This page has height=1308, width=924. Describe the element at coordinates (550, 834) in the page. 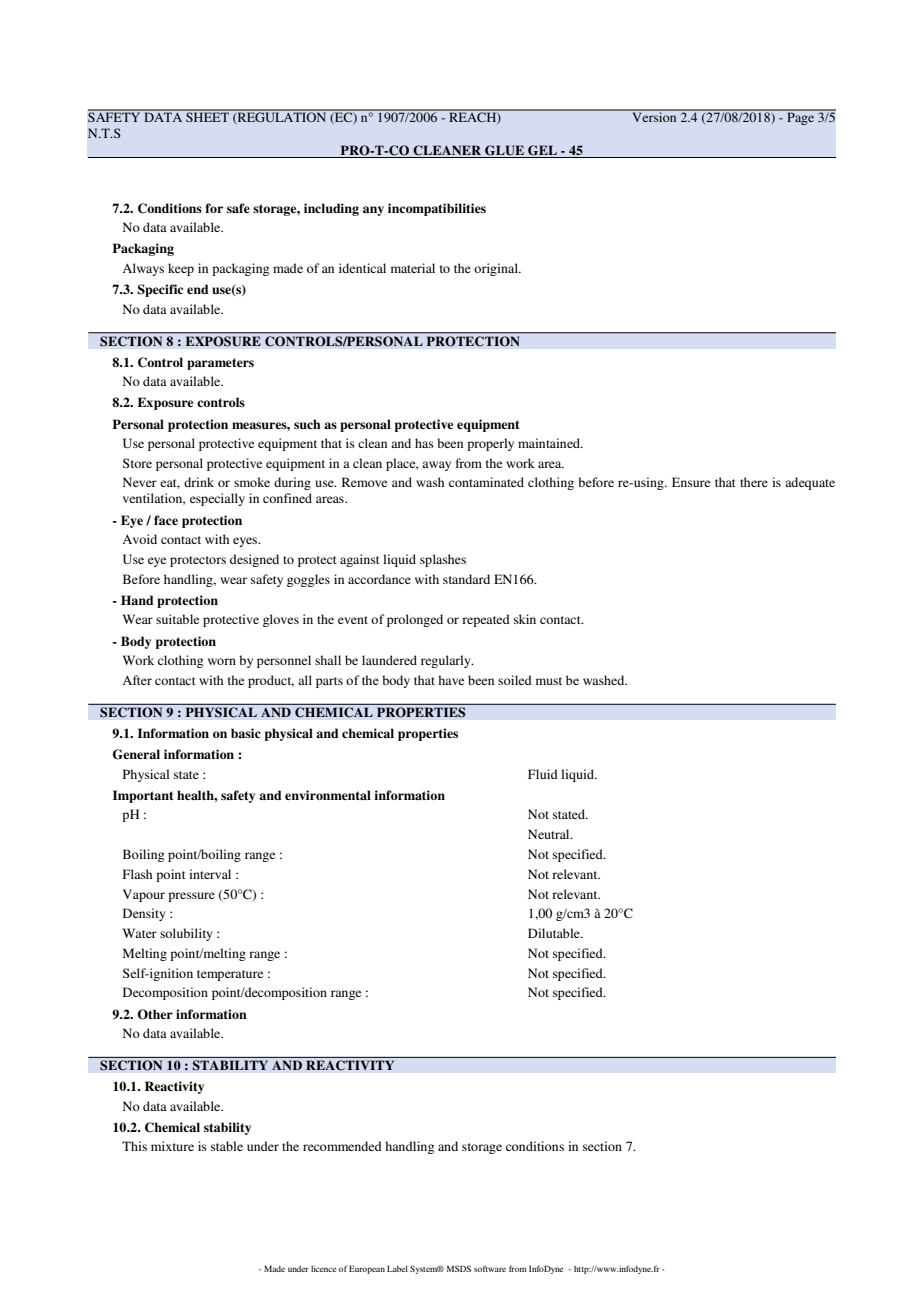

I see `Neutral` at that location.
